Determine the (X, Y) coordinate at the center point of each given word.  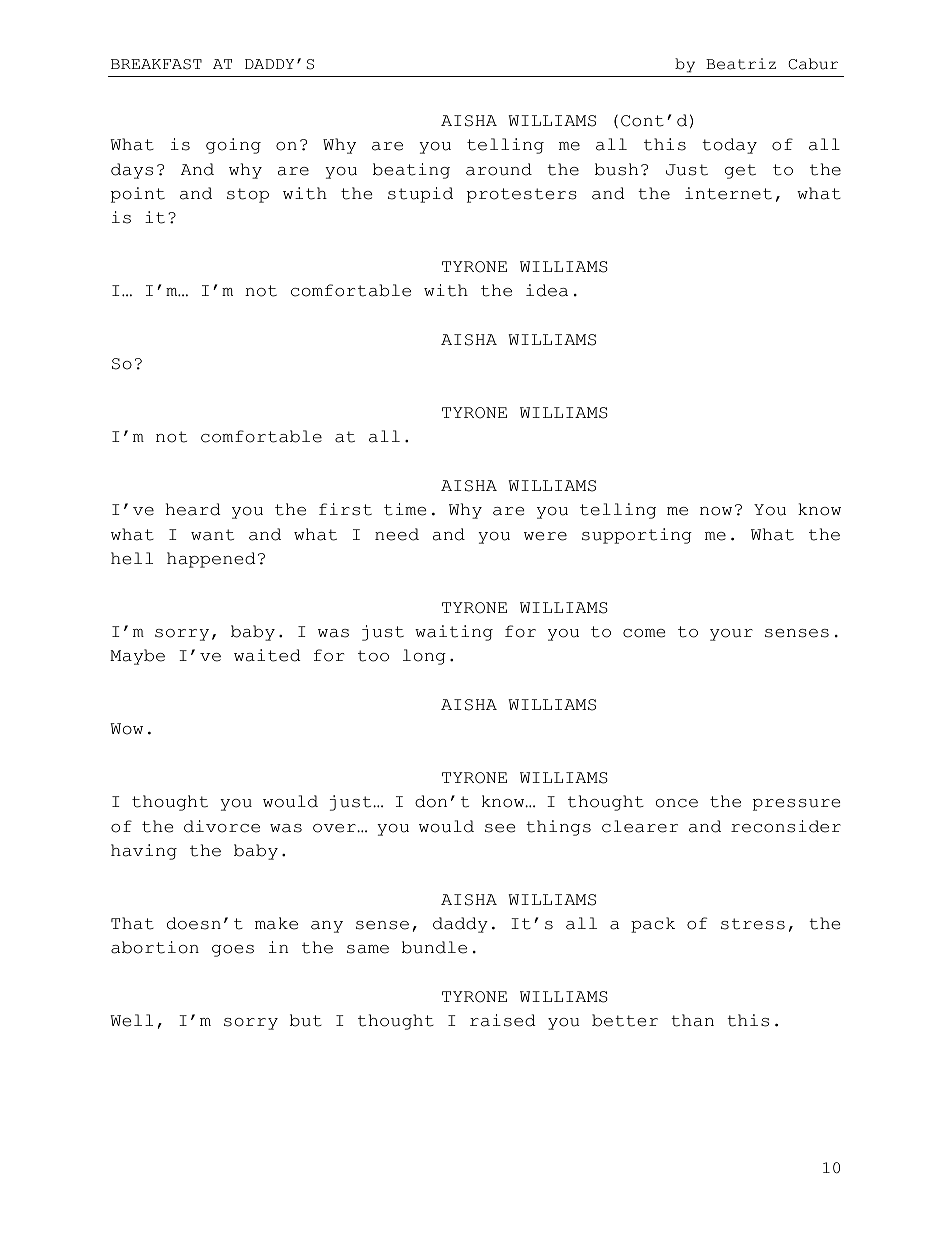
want (212, 535)
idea (547, 290)
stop (248, 195)
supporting (637, 536)
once (677, 803)
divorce (222, 826)
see (500, 828)
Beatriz (741, 64)
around (499, 169)
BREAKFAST (156, 64)
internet (728, 193)
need (397, 534)
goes (233, 951)
